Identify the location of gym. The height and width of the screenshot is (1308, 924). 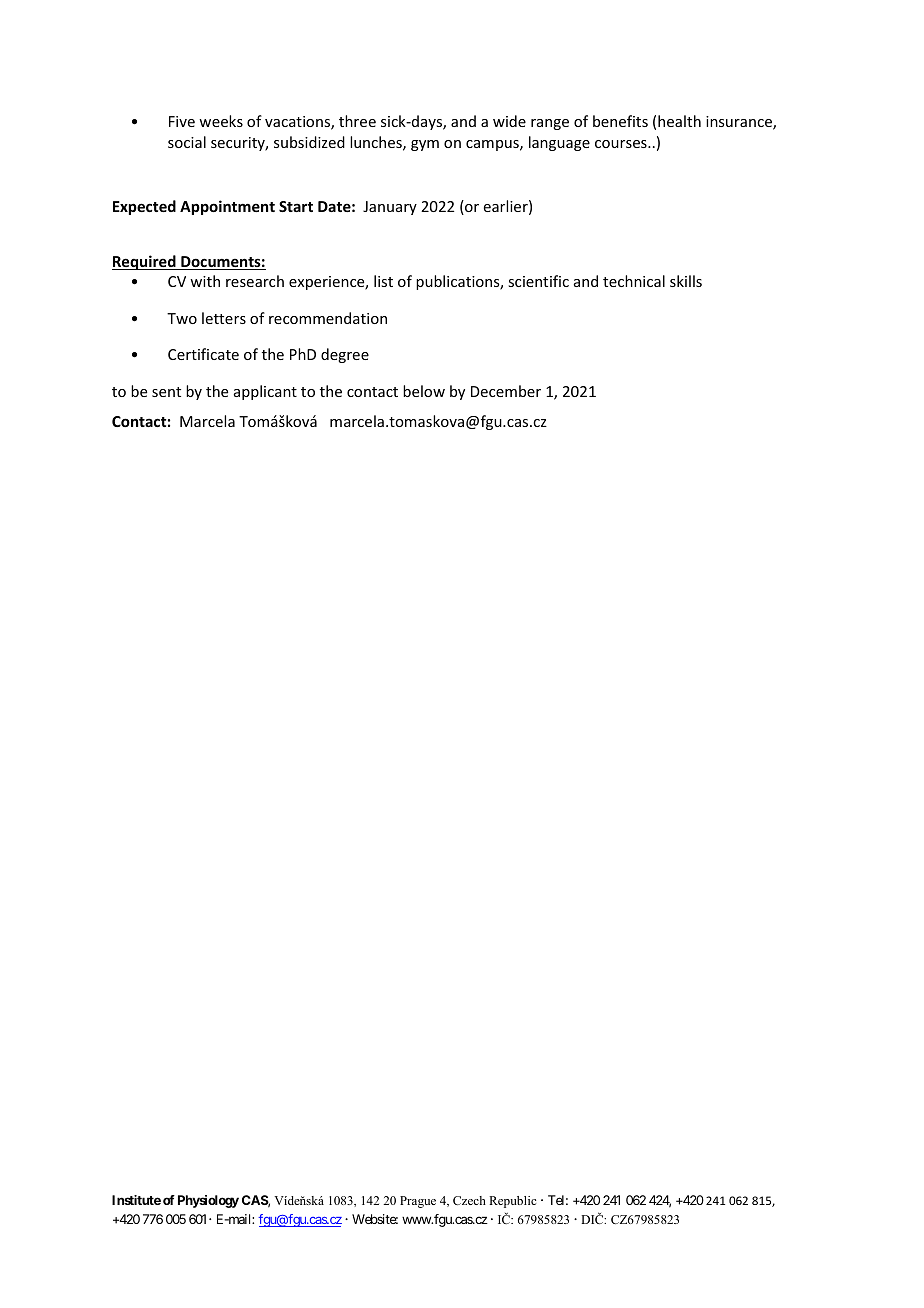
(425, 145).
